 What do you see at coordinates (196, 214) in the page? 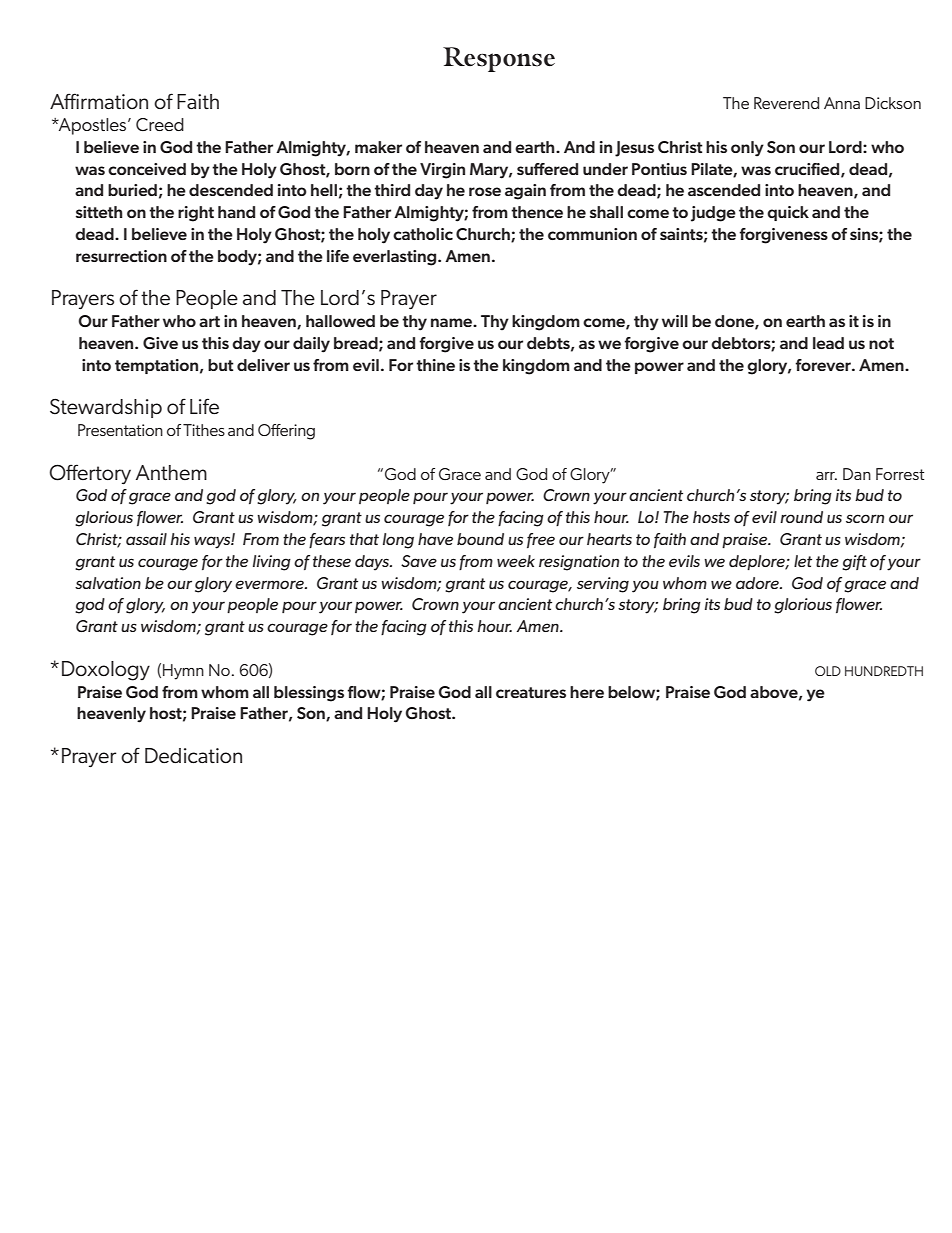
I see `right` at bounding box center [196, 214].
